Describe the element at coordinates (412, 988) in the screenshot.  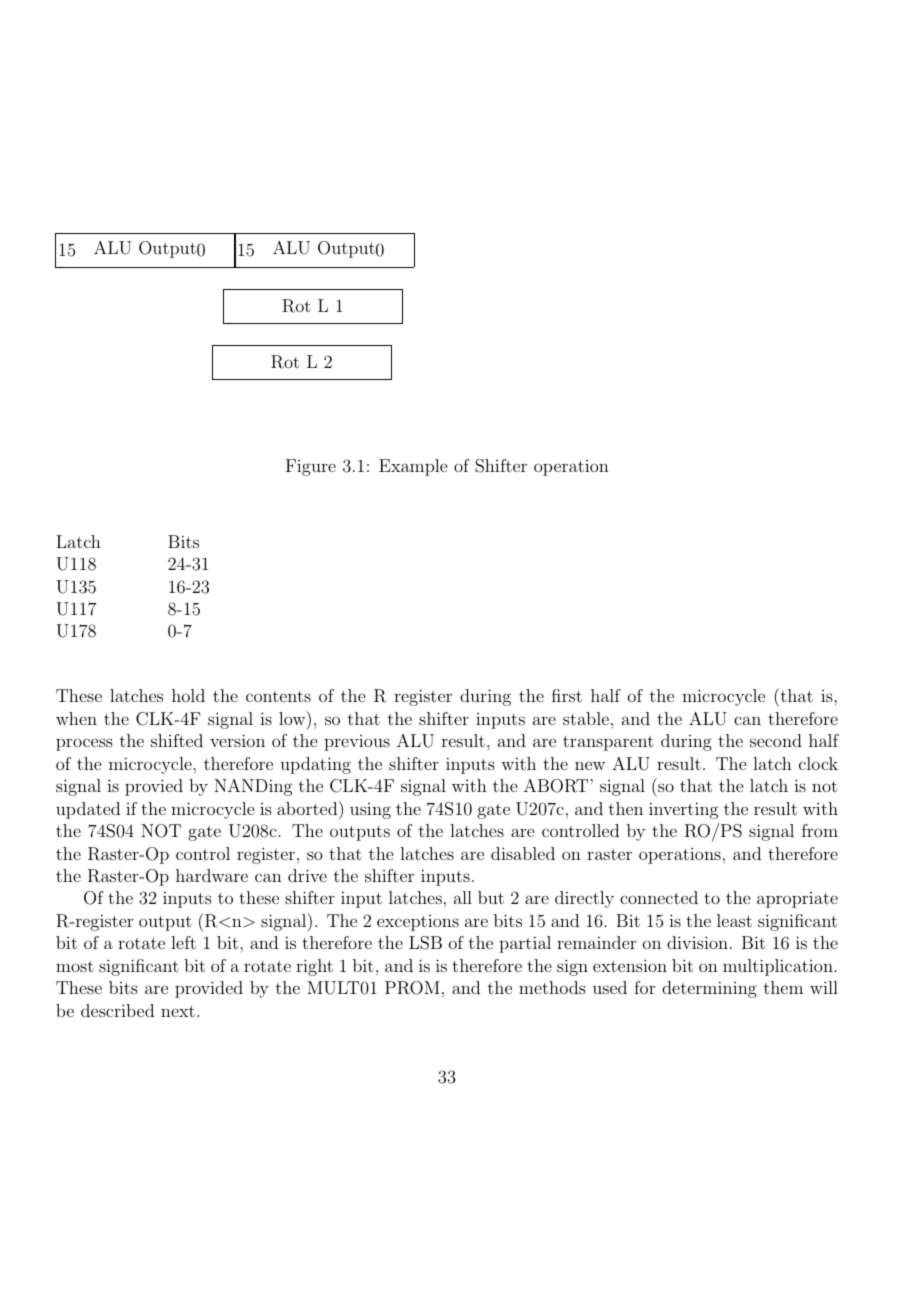
I see `PROM` at that location.
